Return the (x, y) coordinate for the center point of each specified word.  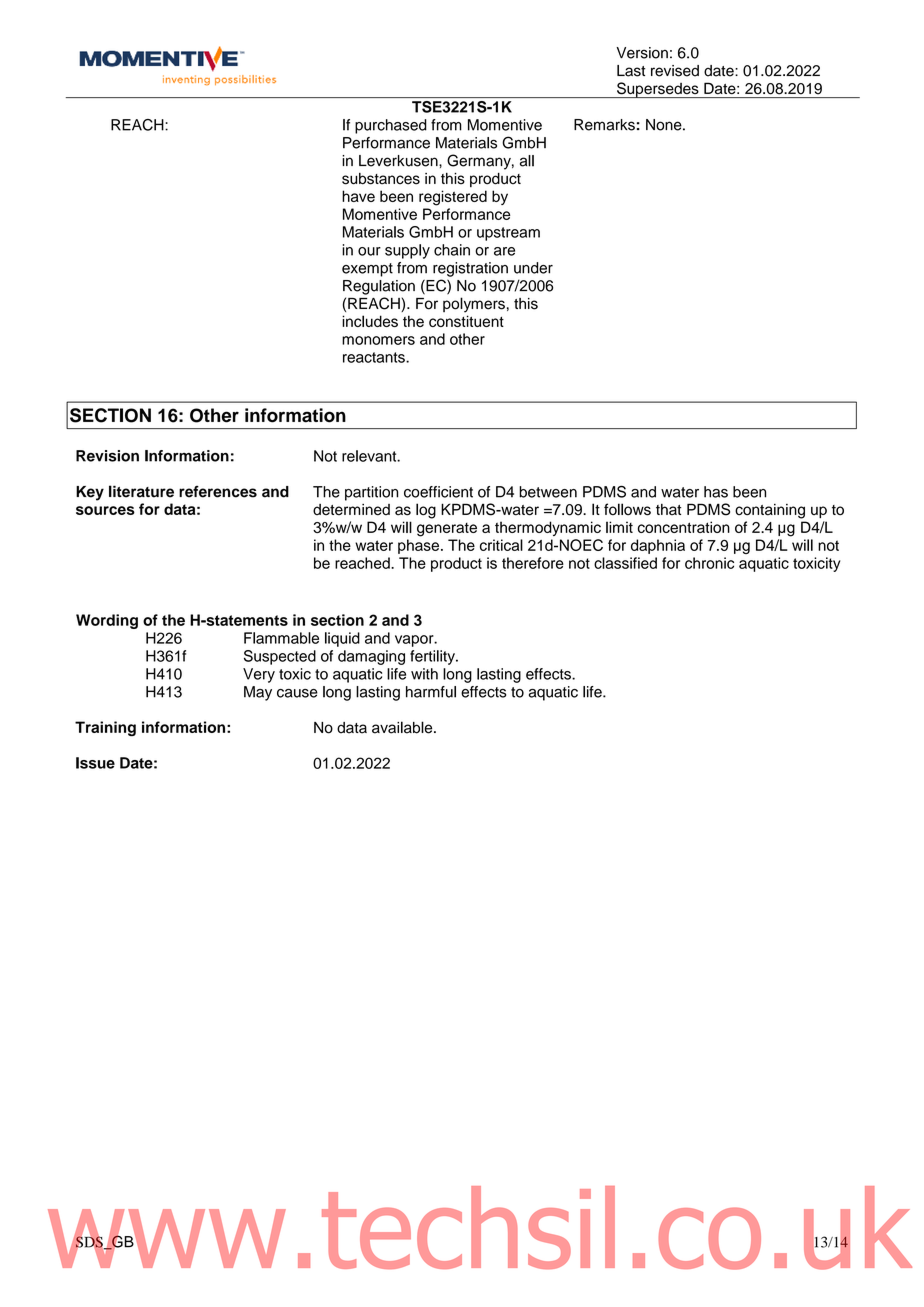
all (527, 161)
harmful (431, 692)
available (403, 727)
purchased (391, 126)
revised (675, 71)
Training (105, 728)
